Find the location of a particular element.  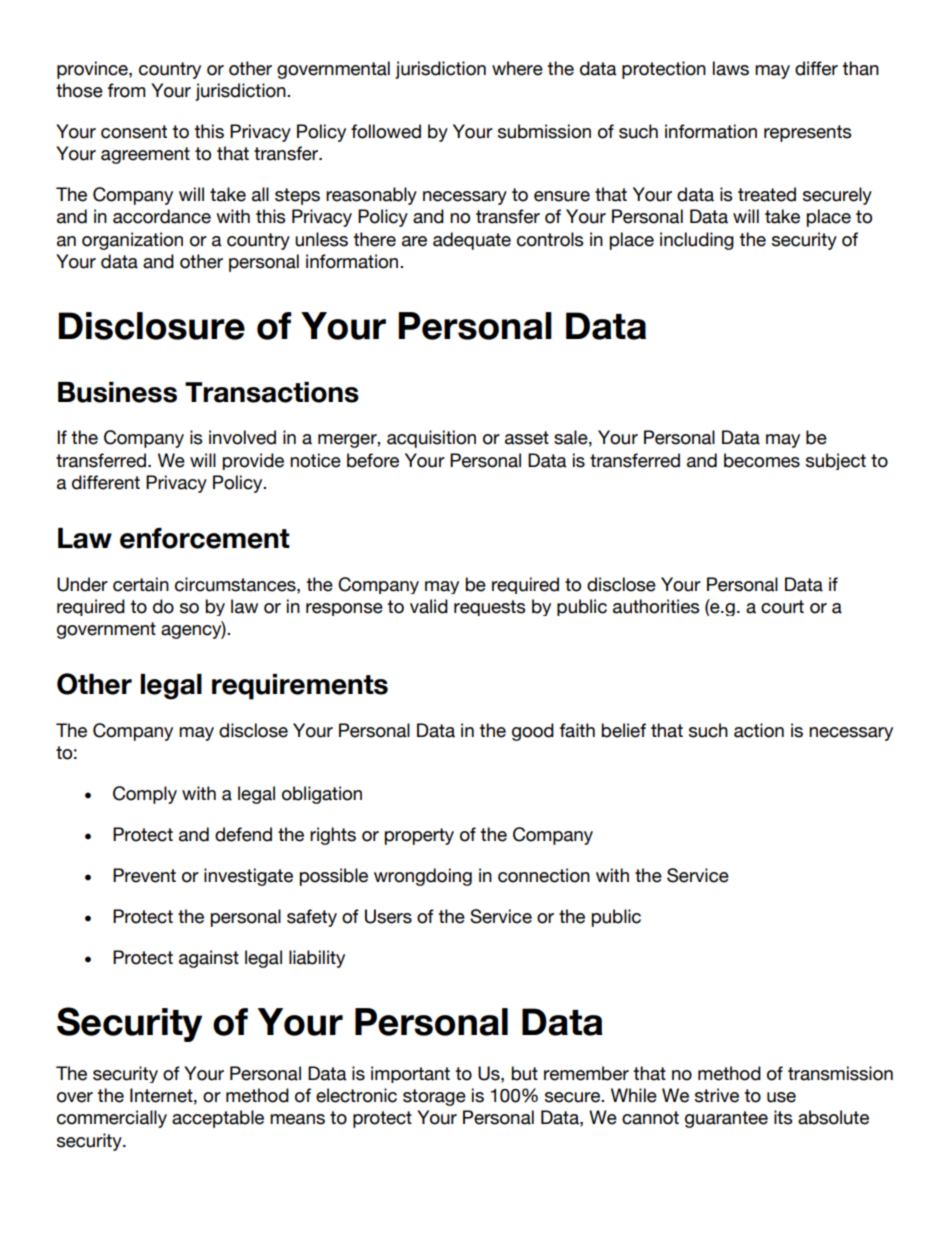

court is located at coordinates (782, 607).
